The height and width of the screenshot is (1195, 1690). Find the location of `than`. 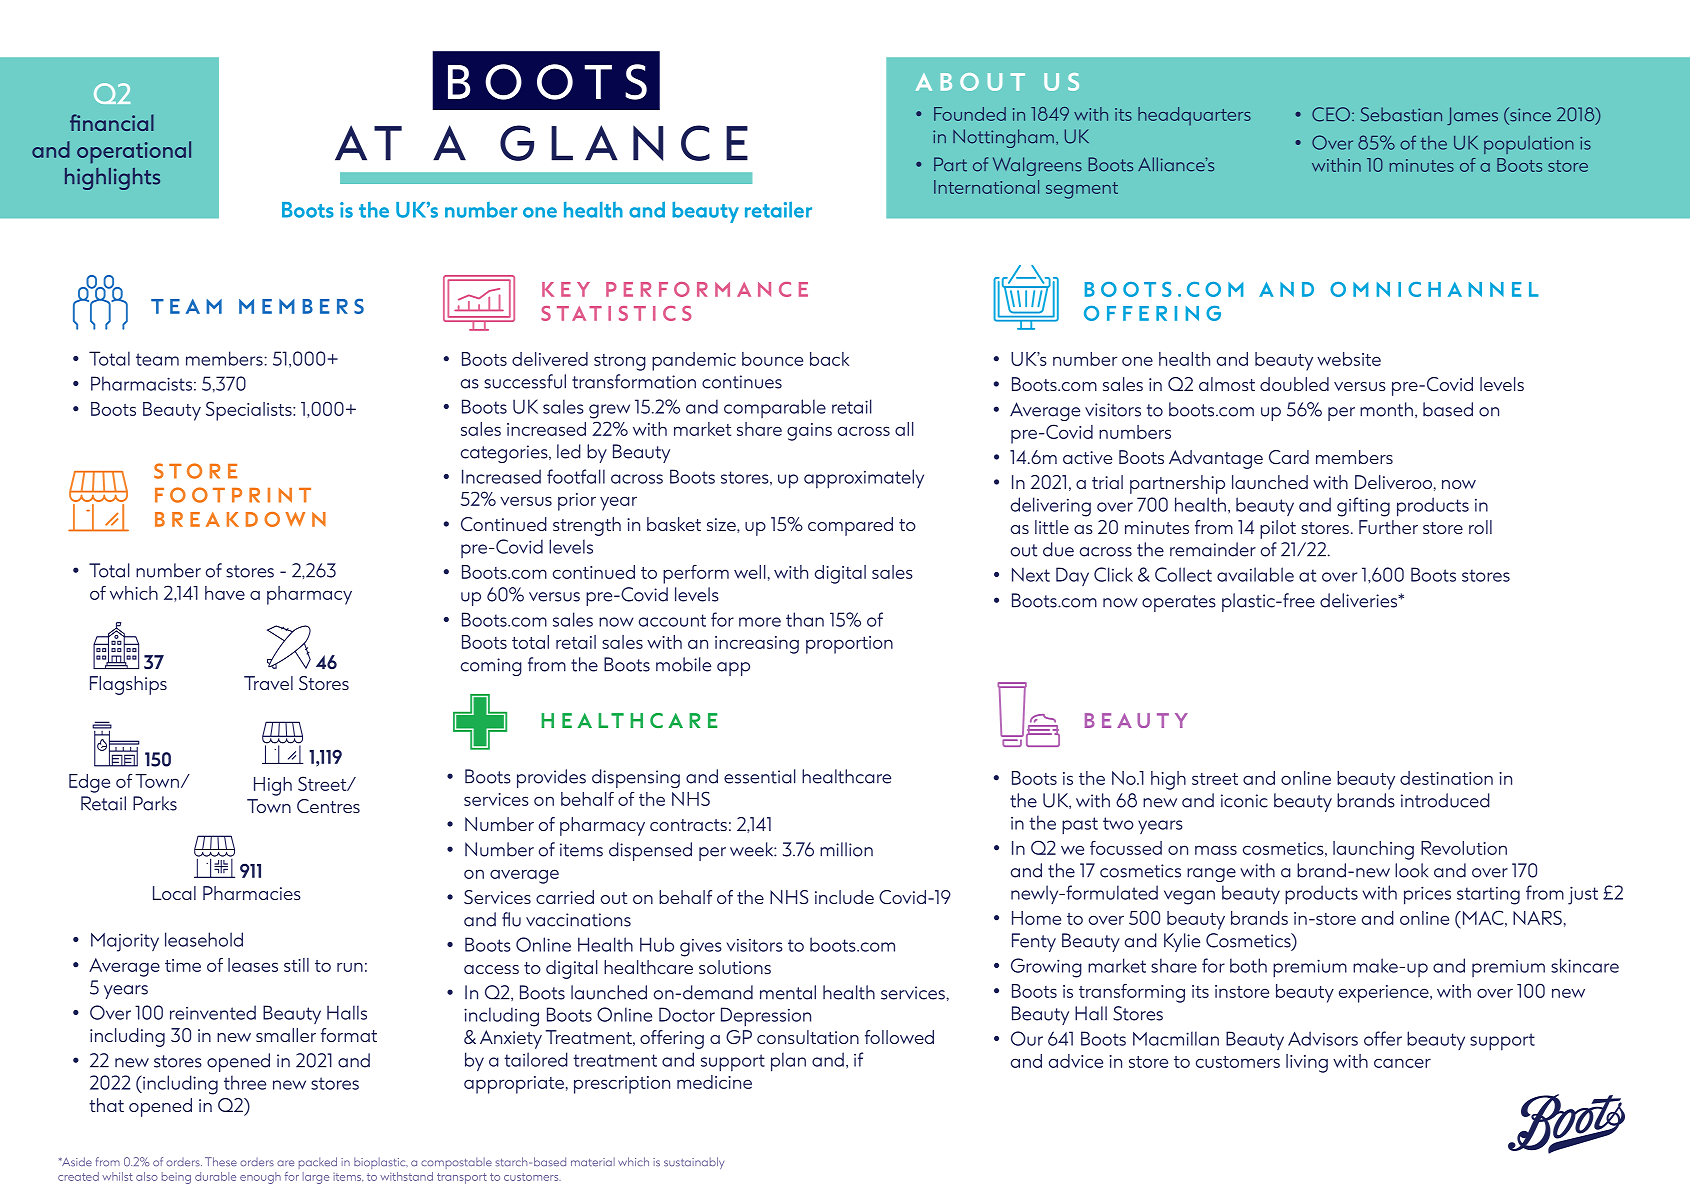

than is located at coordinates (805, 619).
